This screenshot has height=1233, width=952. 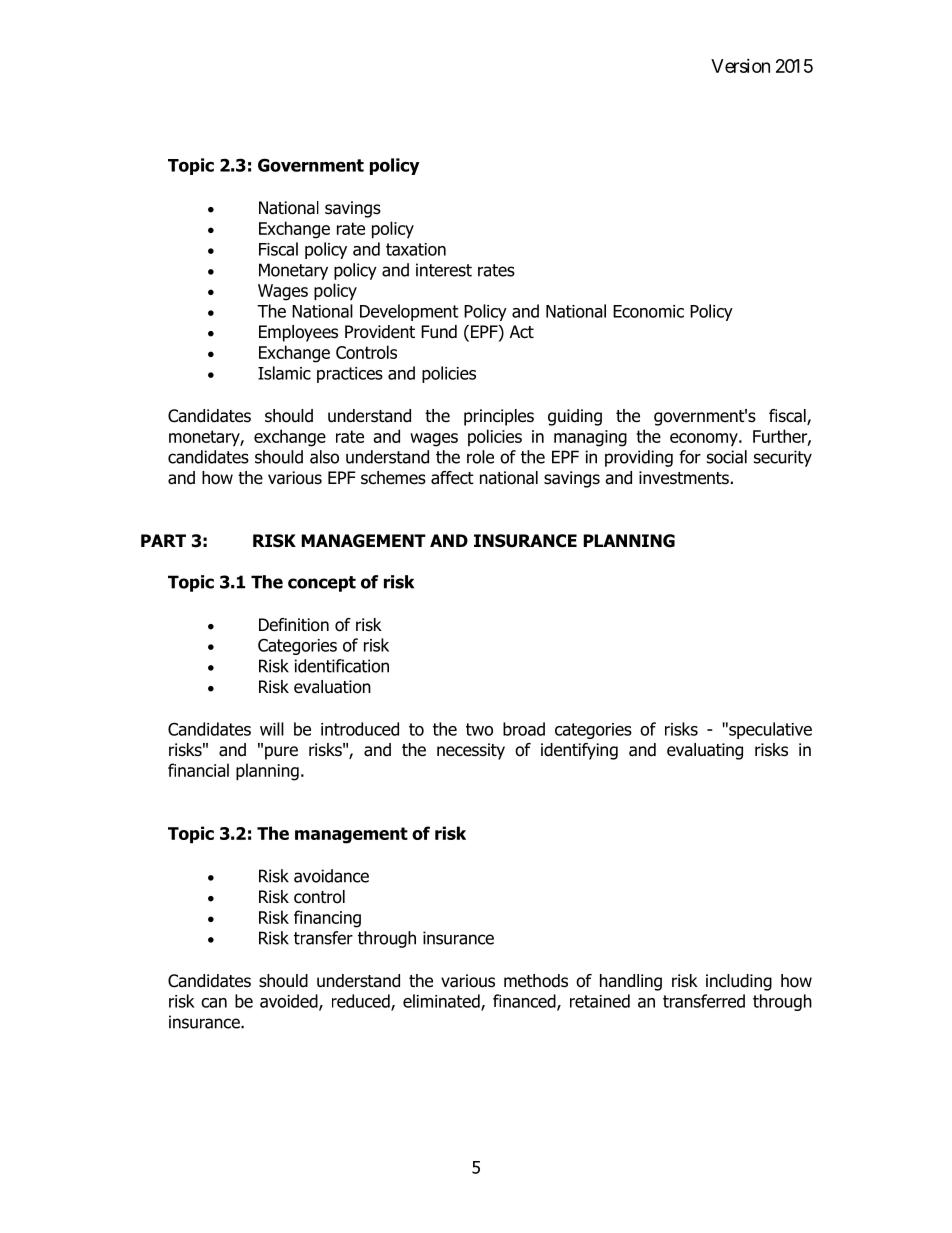 What do you see at coordinates (444, 270) in the screenshot?
I see `interest` at bounding box center [444, 270].
